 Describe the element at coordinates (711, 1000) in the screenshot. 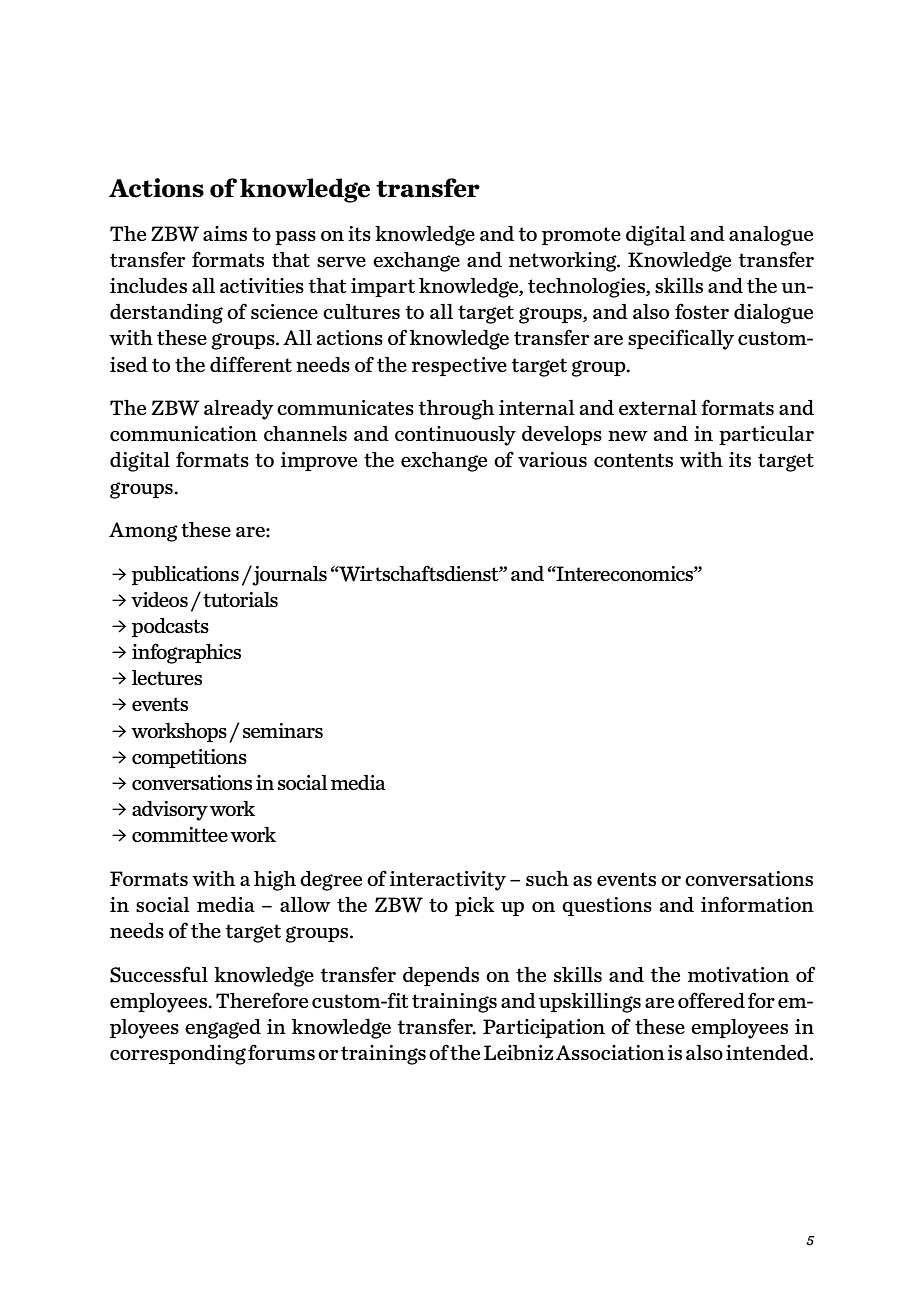

I see `offered` at that location.
